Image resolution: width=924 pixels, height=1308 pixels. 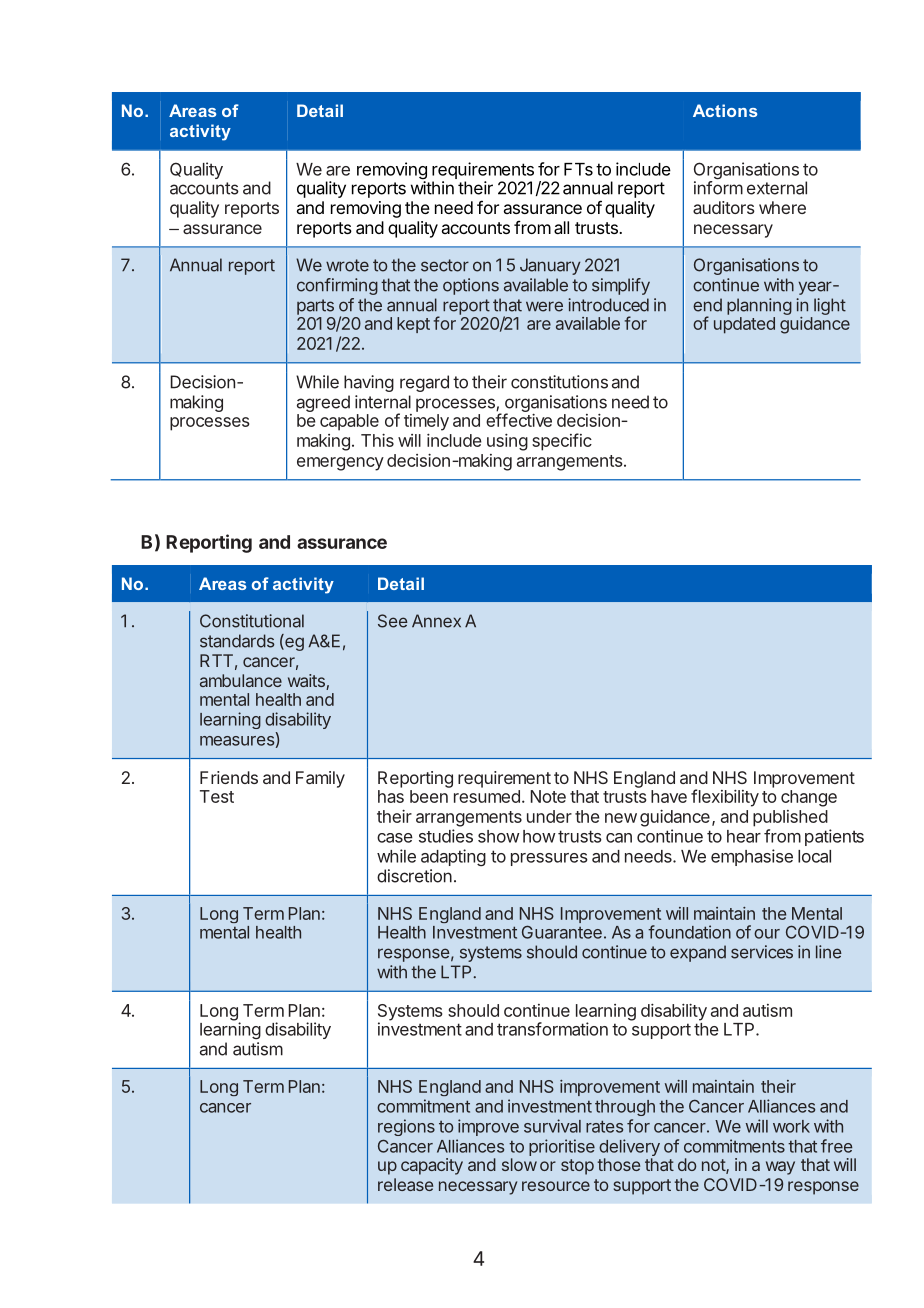 What do you see at coordinates (562, 932) in the screenshot?
I see `Guarantee` at bounding box center [562, 932].
